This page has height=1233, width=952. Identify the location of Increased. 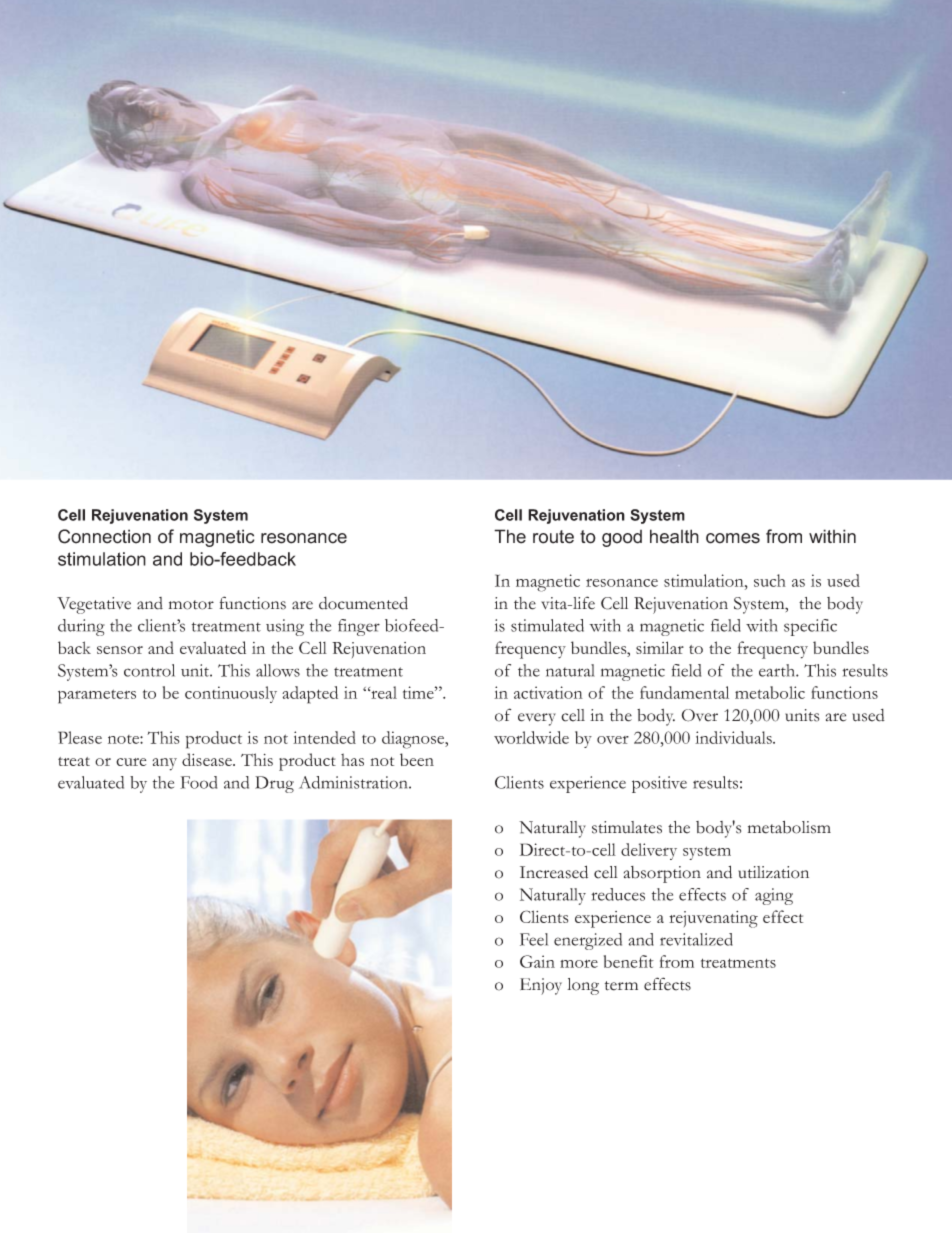
(554, 872).
